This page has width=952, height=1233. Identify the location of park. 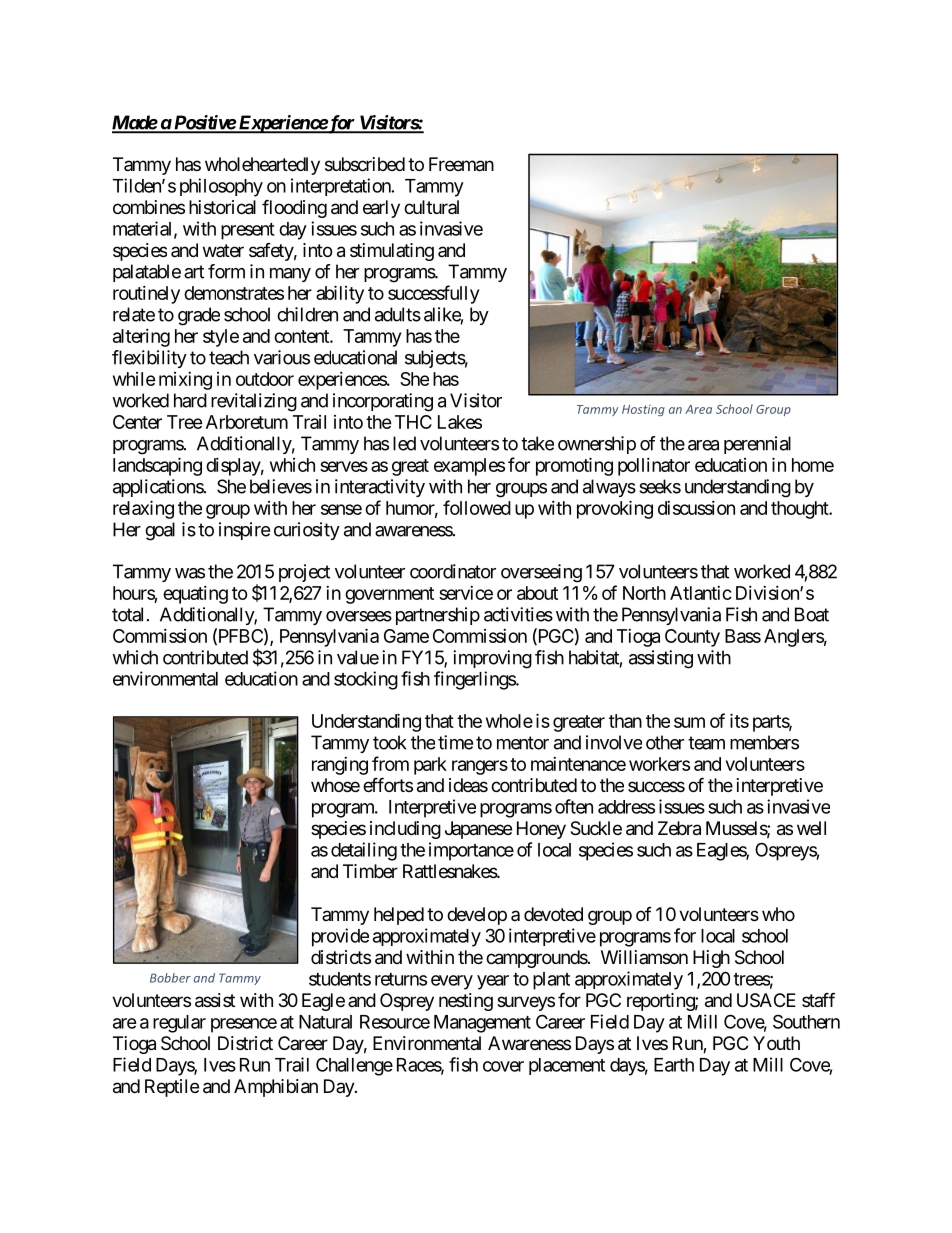
(430, 766).
